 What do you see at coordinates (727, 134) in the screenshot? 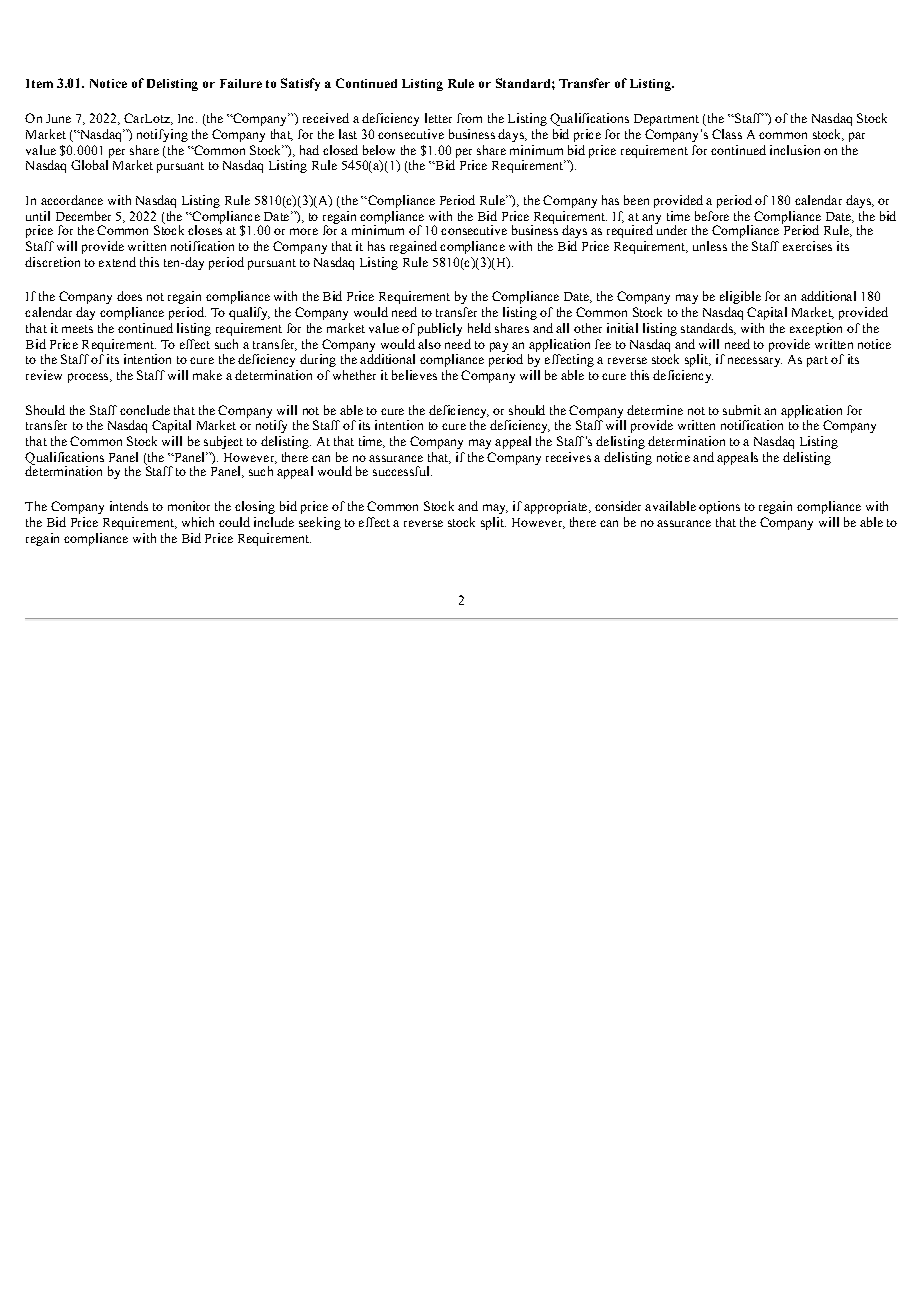
I see `Class` at bounding box center [727, 134].
